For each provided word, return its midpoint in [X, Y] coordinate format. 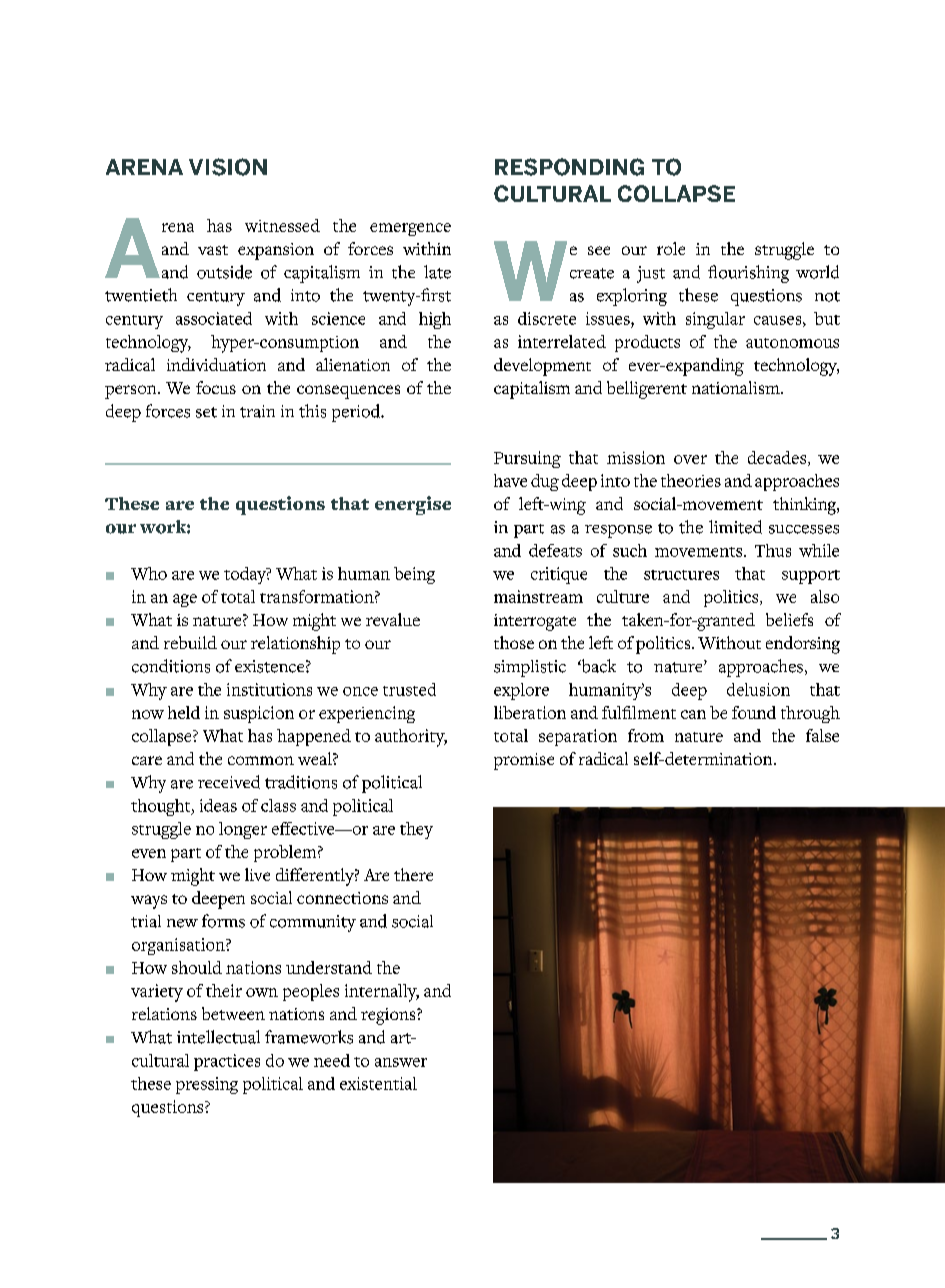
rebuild [190, 642]
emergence [410, 229]
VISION [228, 167]
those [514, 642]
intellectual [218, 1037]
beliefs [789, 619]
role [671, 248]
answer [401, 1062]
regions [389, 1016]
